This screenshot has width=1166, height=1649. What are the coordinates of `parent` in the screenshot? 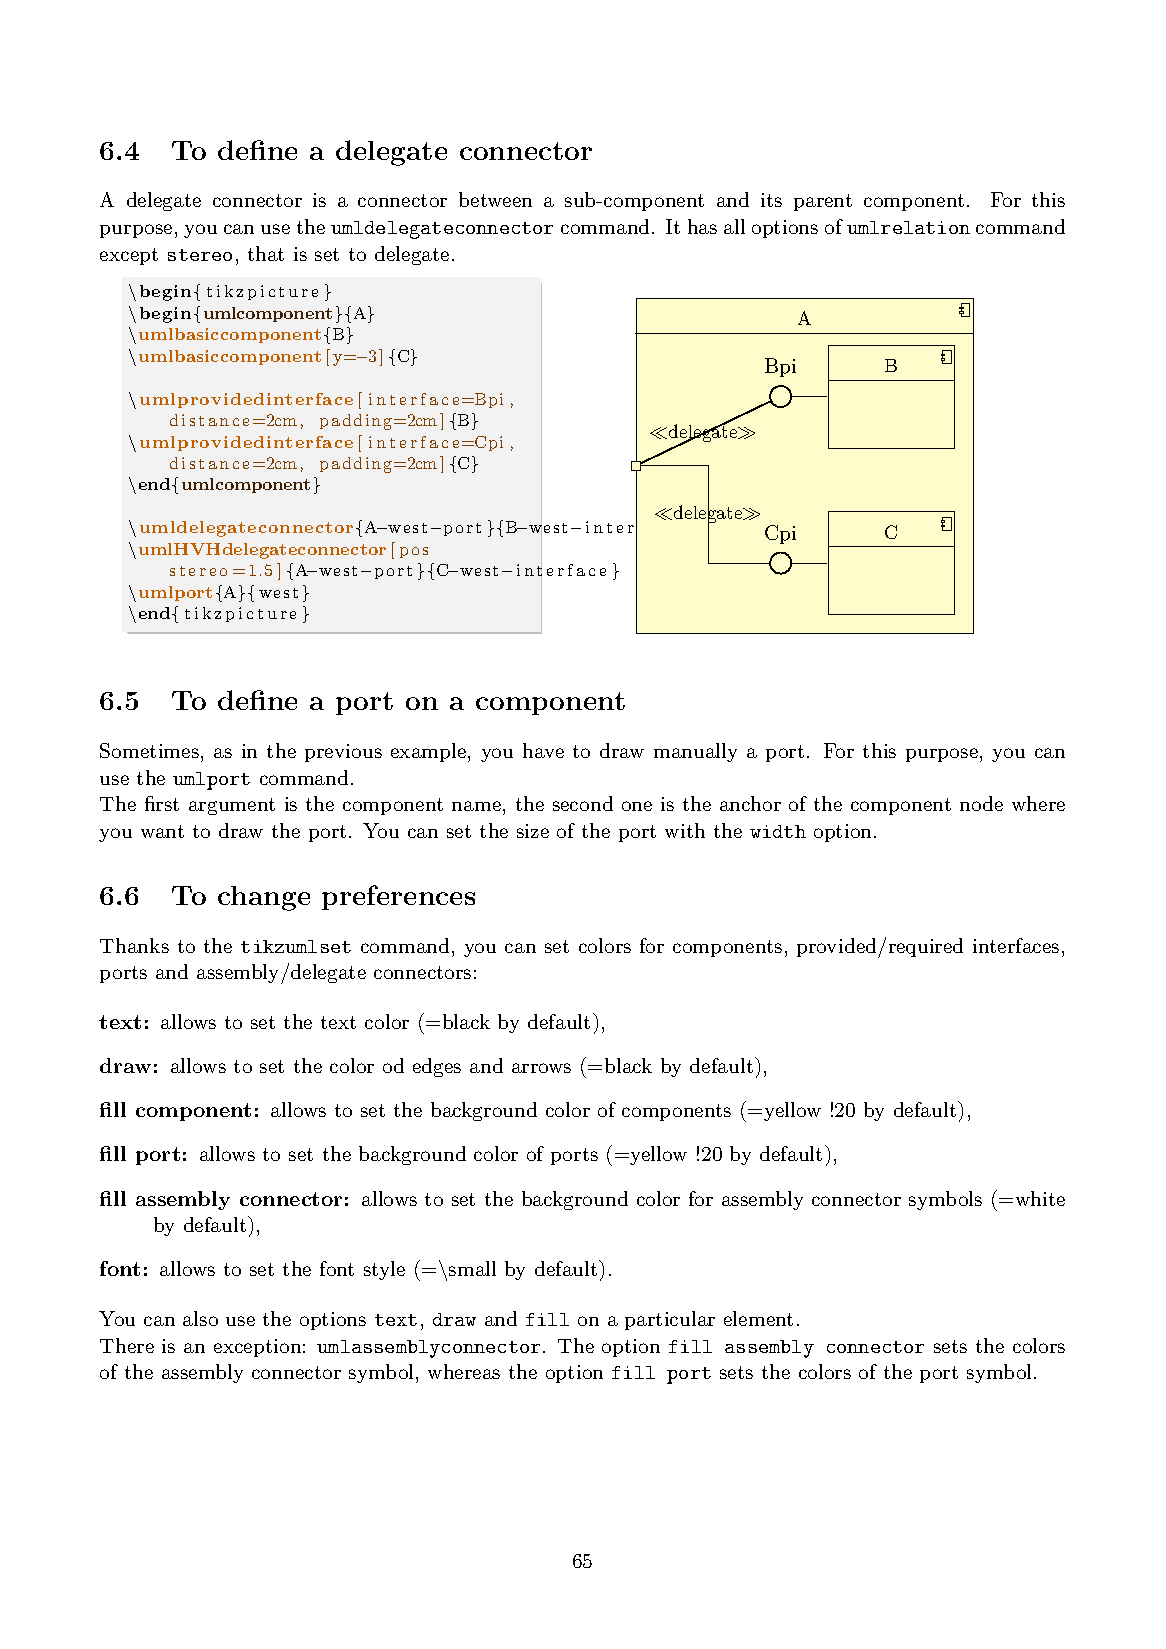 It's located at (823, 202).
